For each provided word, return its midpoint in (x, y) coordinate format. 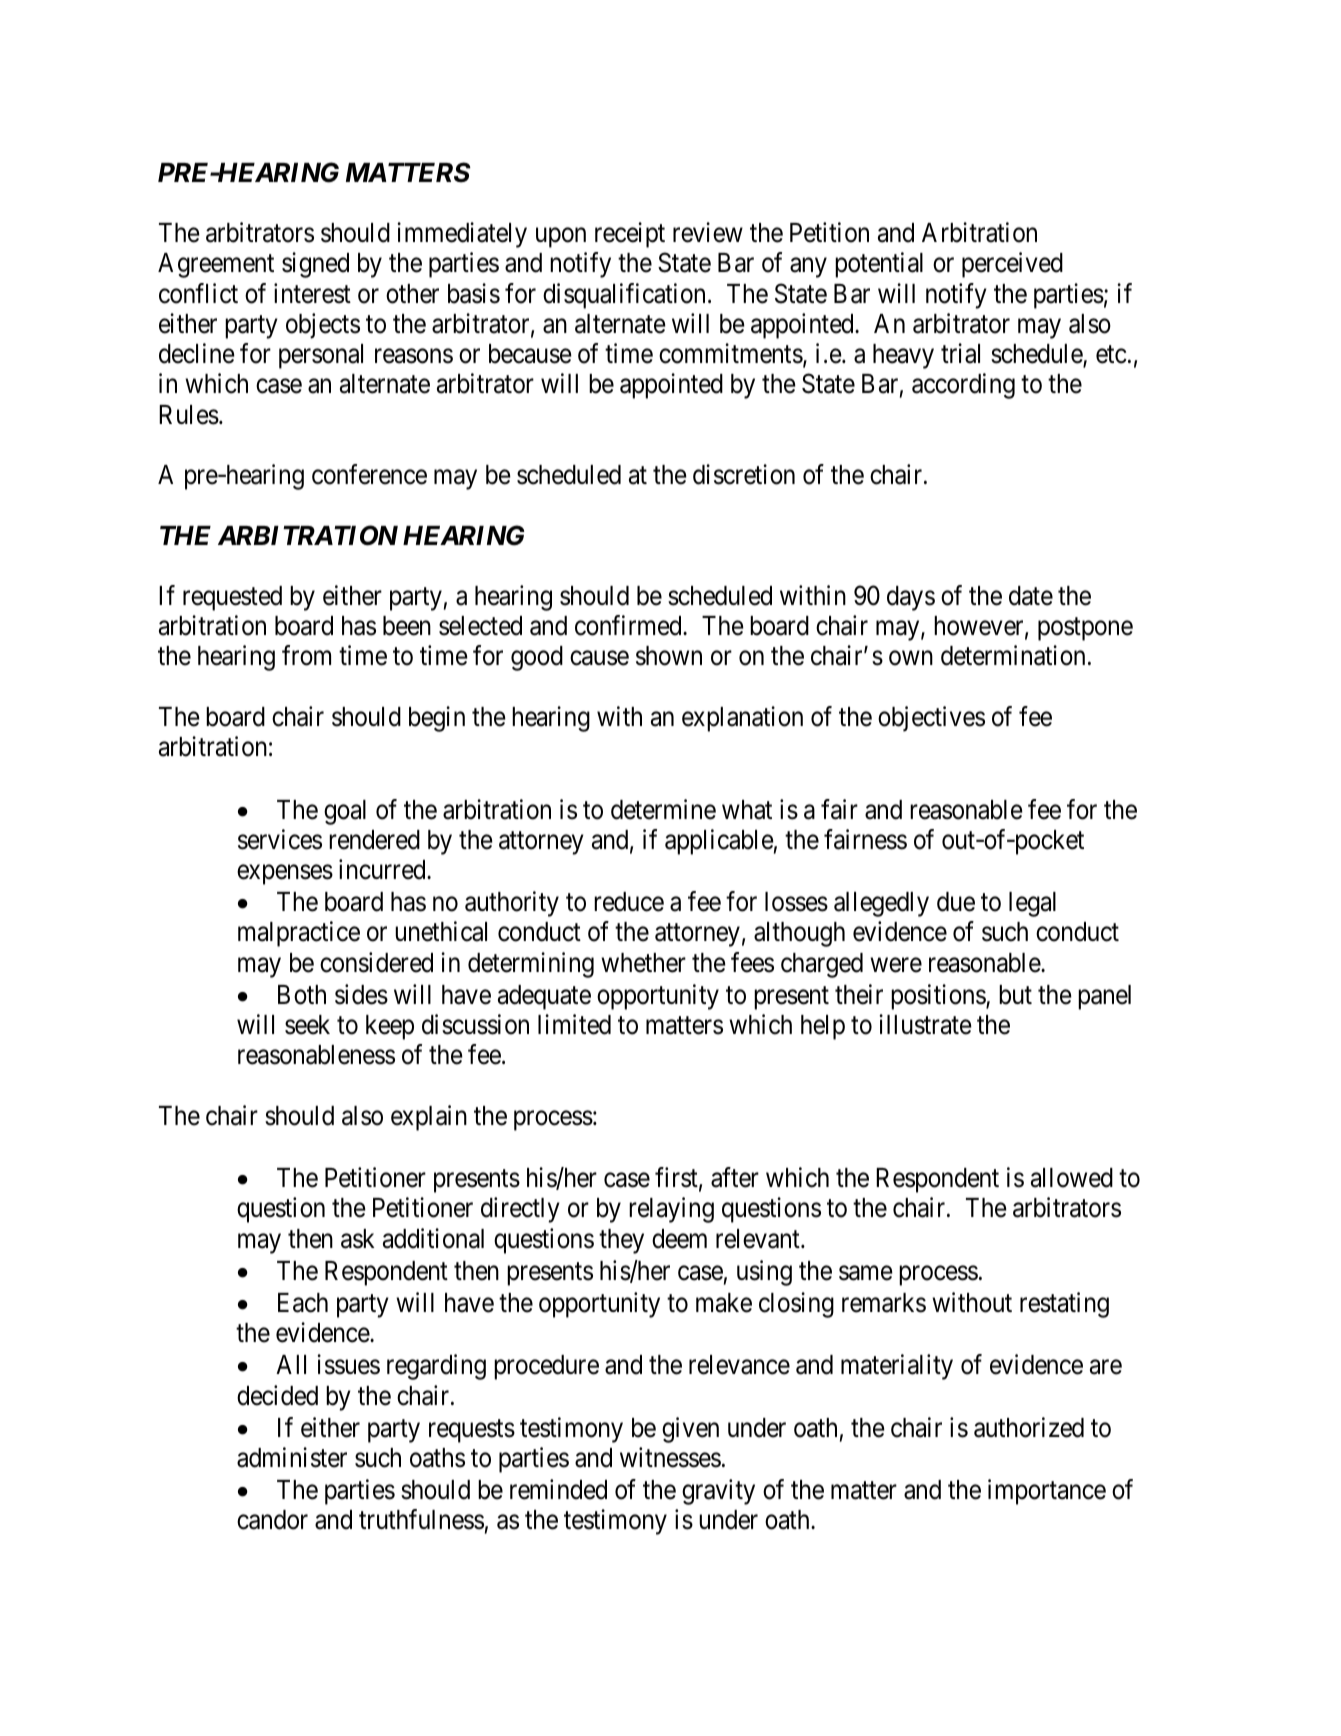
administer (292, 1457)
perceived (1012, 265)
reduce (629, 902)
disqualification (624, 296)
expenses (285, 875)
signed (315, 265)
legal (1032, 904)
